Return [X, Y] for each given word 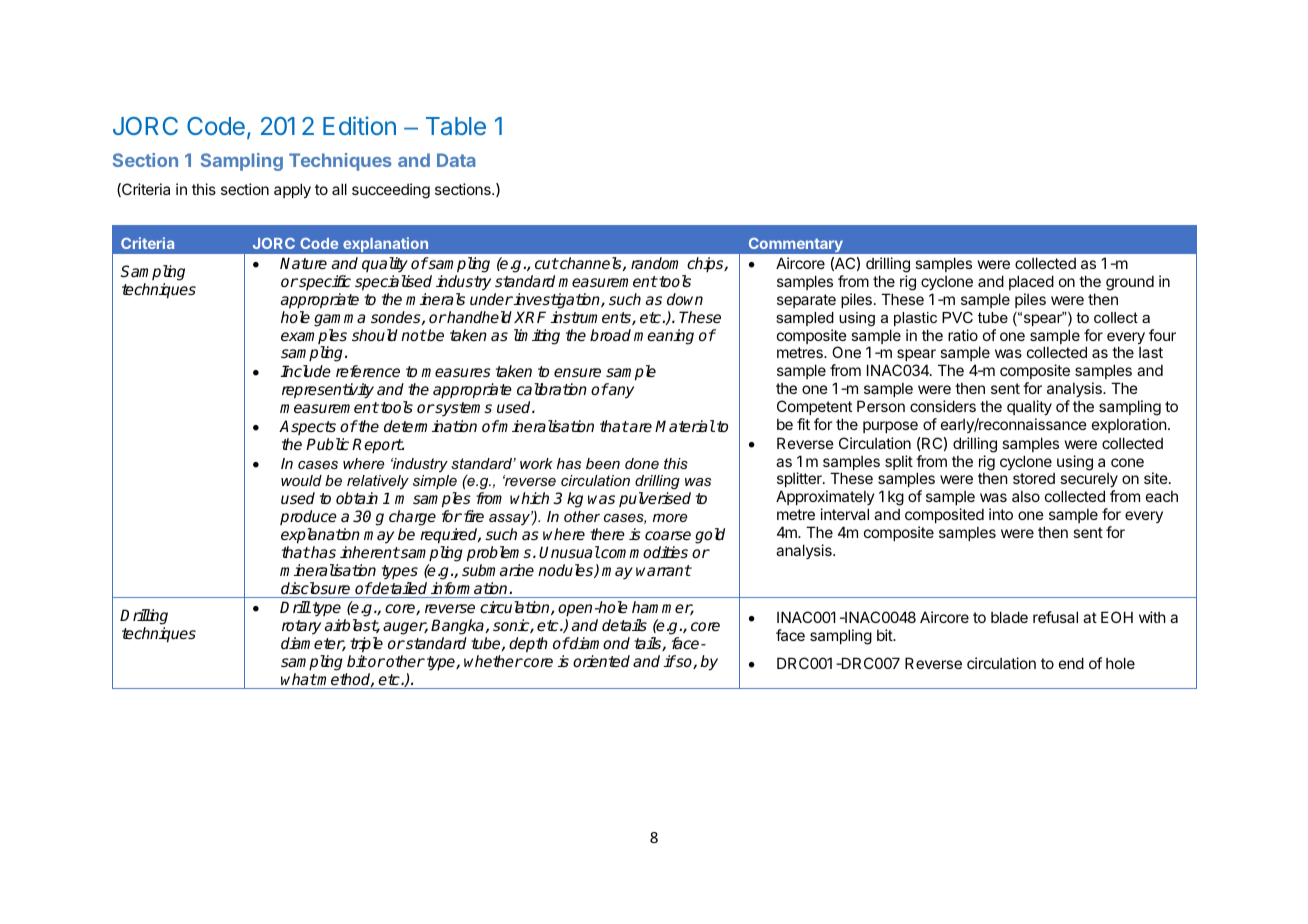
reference [368, 371]
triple [366, 645]
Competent [814, 407]
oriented [601, 661]
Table [456, 126]
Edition [359, 125]
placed [1031, 282]
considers [943, 406]
